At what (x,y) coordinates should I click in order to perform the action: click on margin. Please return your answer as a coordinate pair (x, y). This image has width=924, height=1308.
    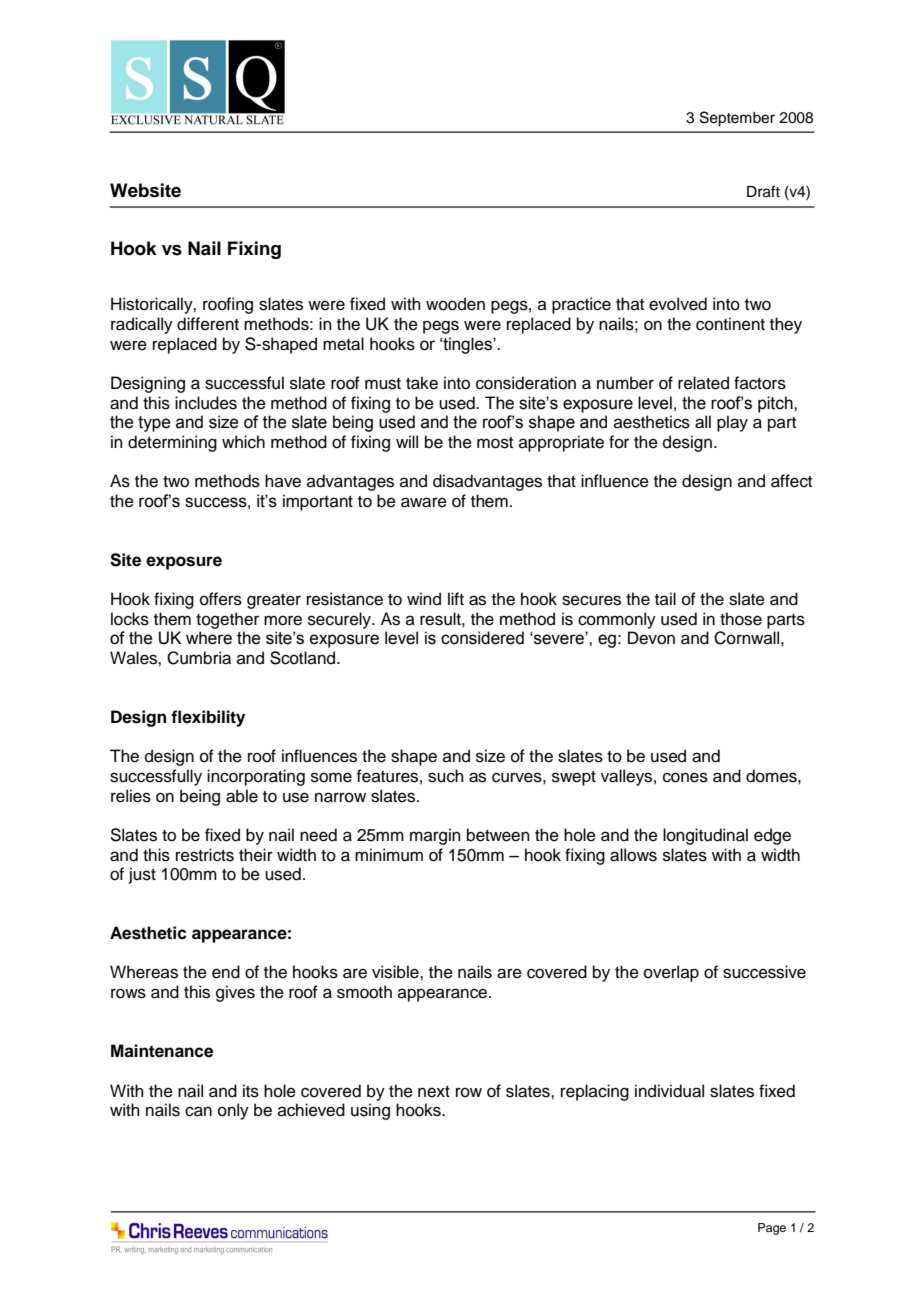
    Looking at the image, I should click on (435, 836).
